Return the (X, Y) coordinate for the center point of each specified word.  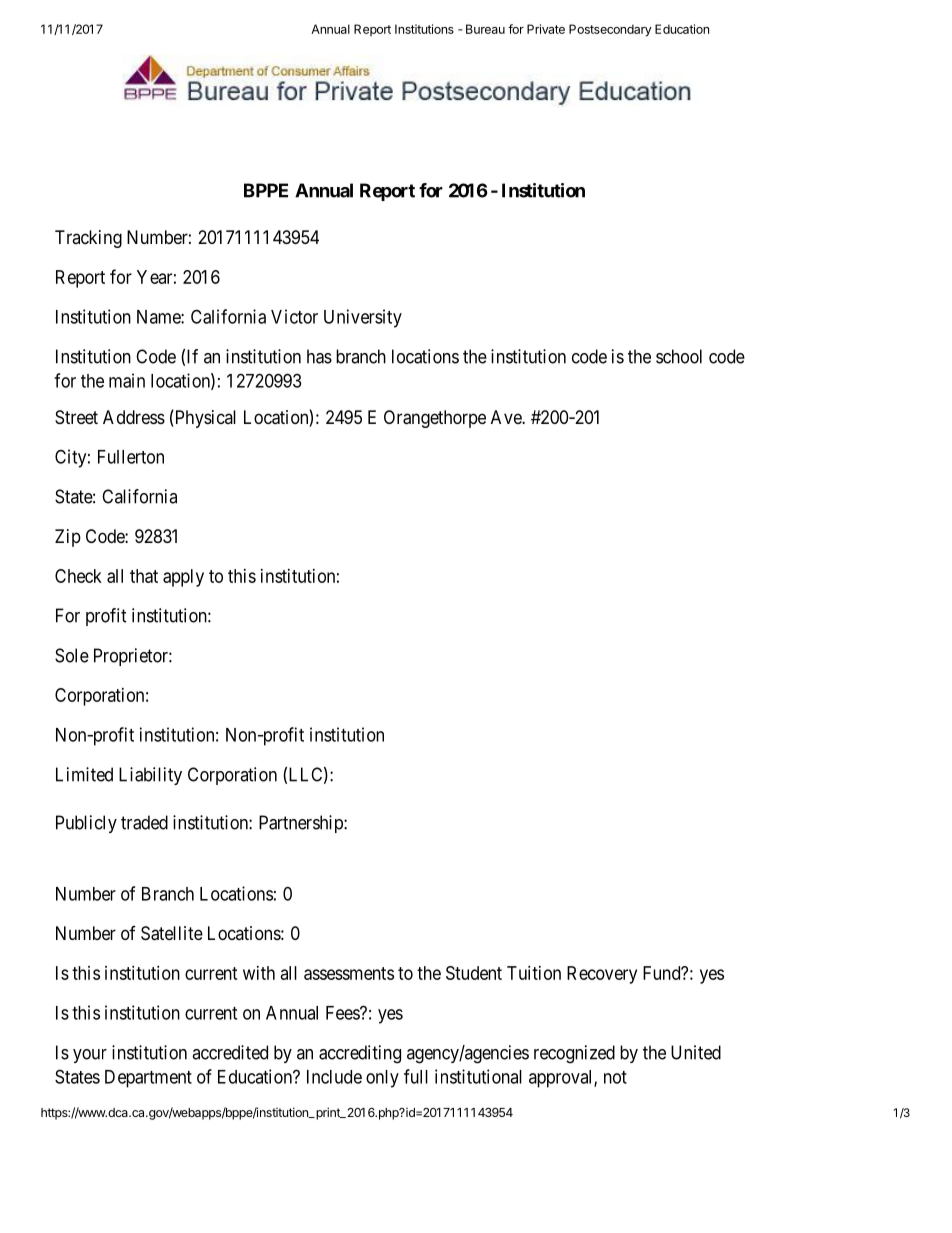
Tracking (88, 239)
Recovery (602, 975)
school (679, 356)
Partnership (302, 824)
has (319, 356)
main (127, 380)
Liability (150, 776)
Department (148, 1079)
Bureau (485, 29)
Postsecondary (610, 30)
